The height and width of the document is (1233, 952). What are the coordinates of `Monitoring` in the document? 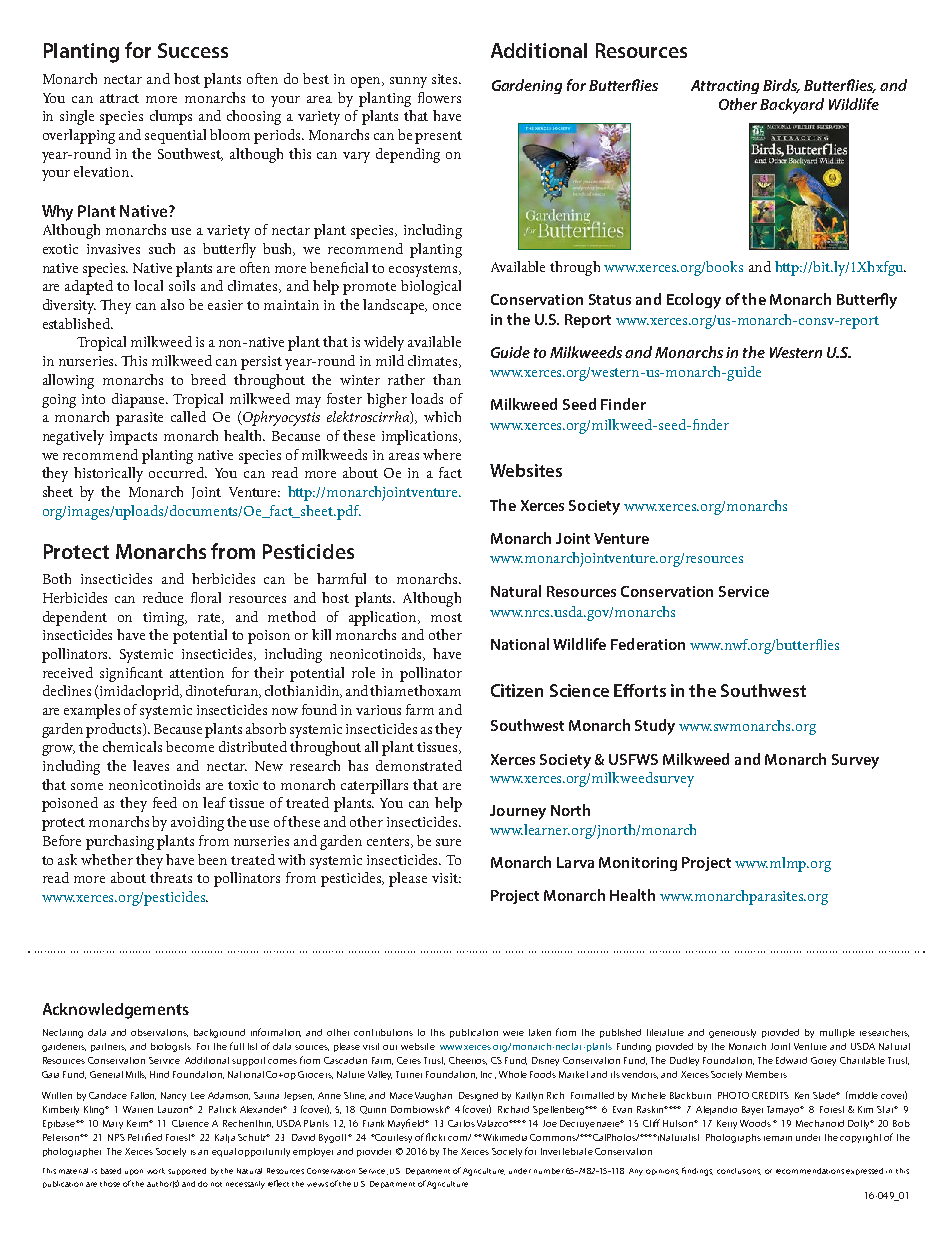 It's located at (638, 864).
